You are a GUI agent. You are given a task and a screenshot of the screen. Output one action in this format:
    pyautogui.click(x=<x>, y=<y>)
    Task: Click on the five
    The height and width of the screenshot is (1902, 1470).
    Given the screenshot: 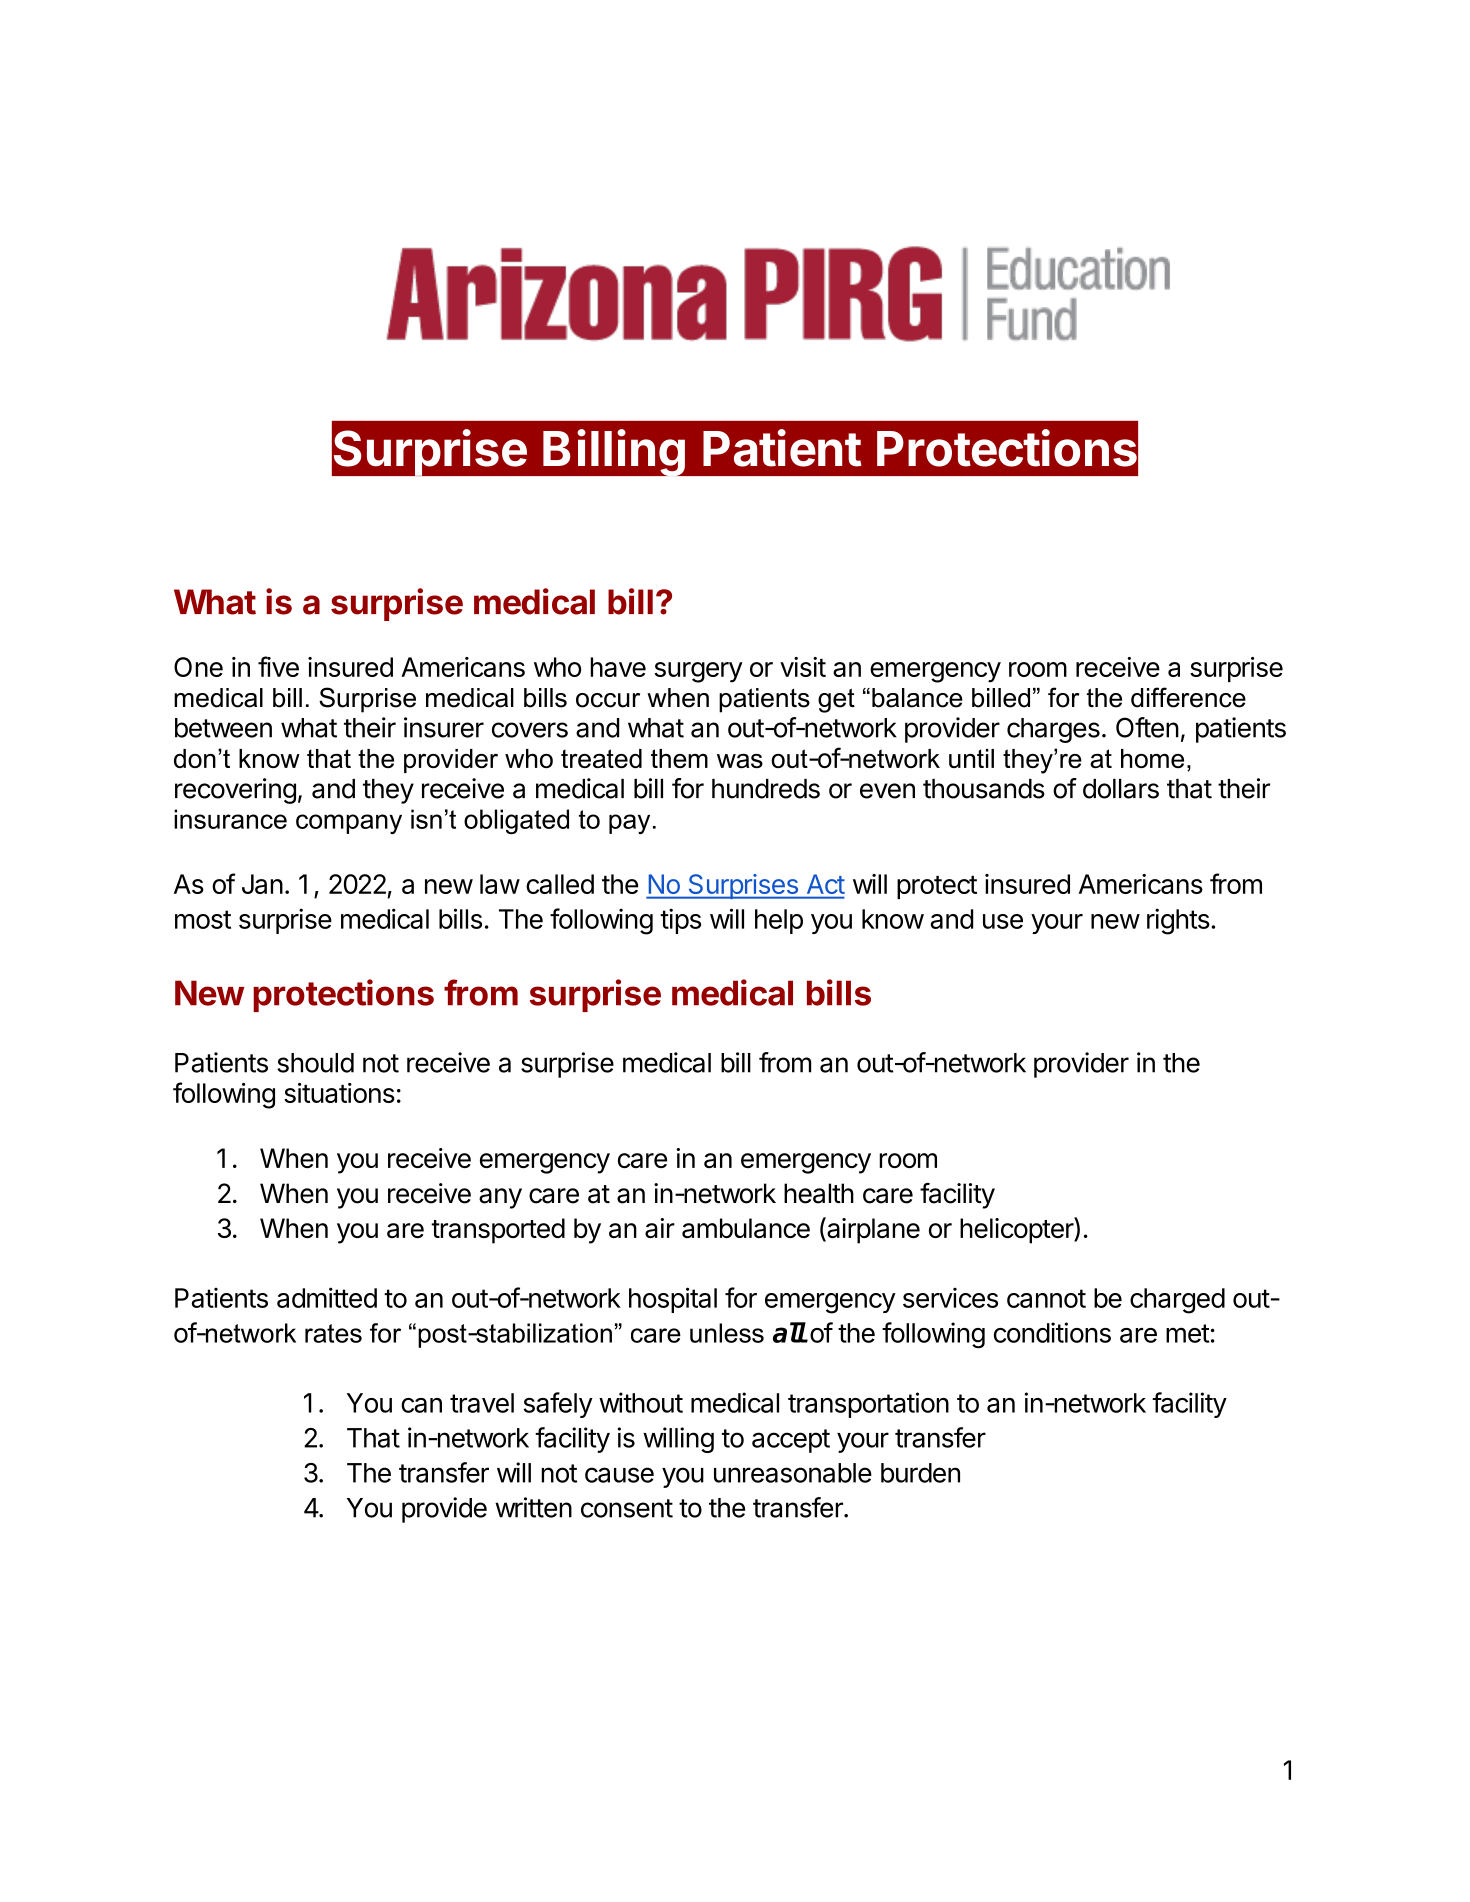 What is the action you would take?
    pyautogui.click(x=278, y=666)
